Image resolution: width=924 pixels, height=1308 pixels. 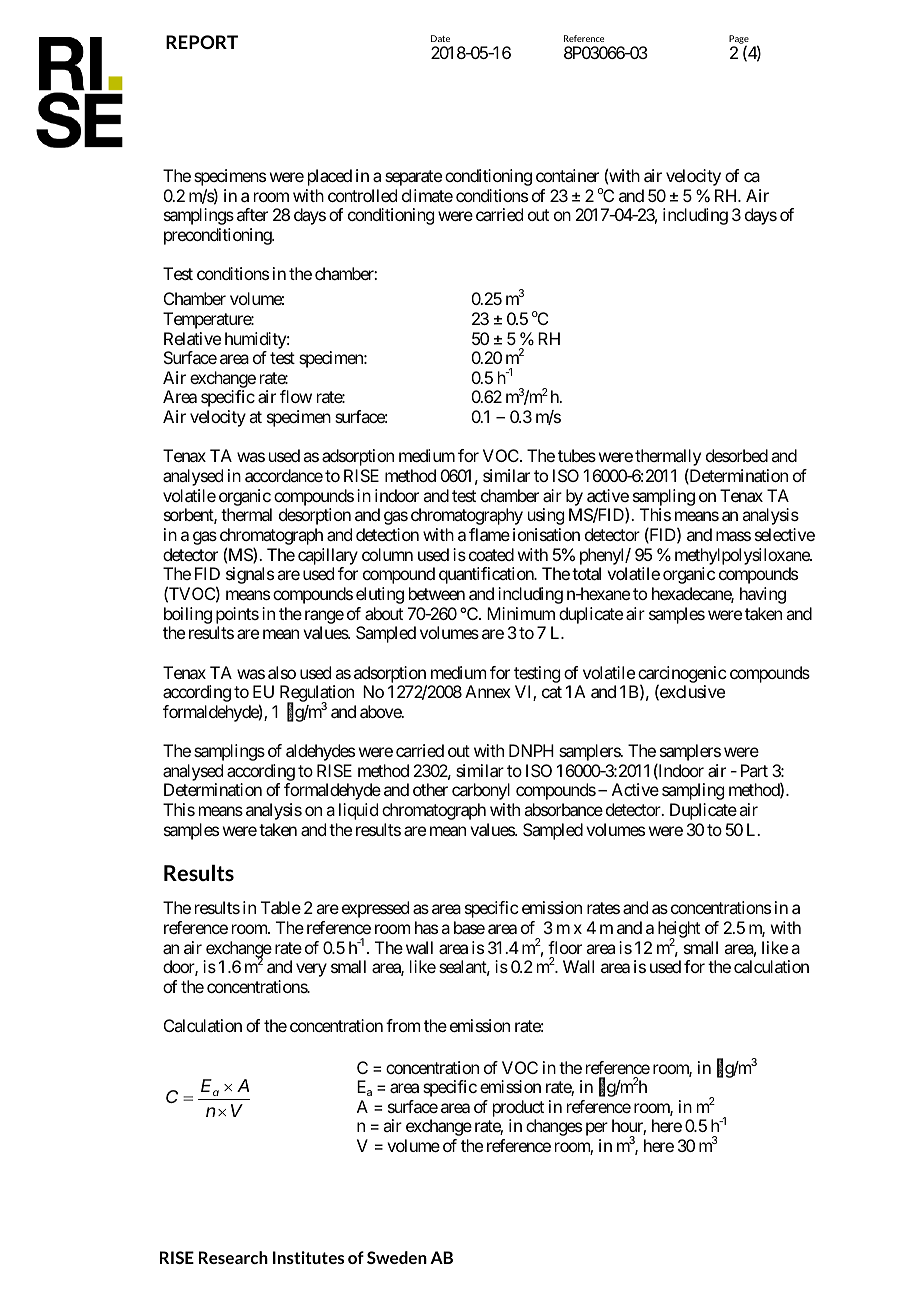 What do you see at coordinates (488, 691) in the screenshot?
I see `Annex` at bounding box center [488, 691].
